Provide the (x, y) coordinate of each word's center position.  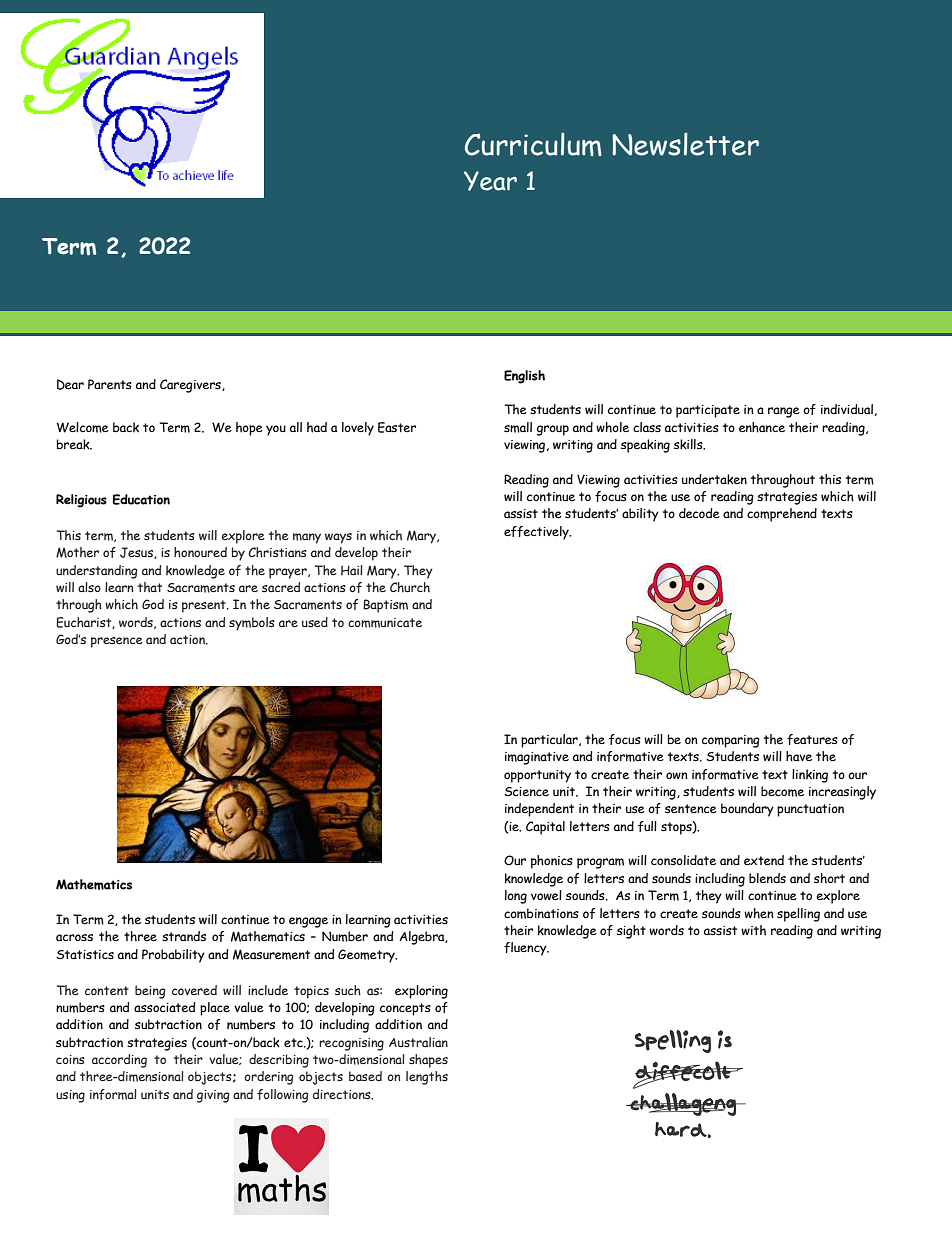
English (524, 377)
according (119, 1061)
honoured (200, 552)
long (516, 897)
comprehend (782, 515)
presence (117, 642)
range (784, 412)
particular (550, 741)
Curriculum (533, 144)
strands (184, 936)
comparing (731, 741)
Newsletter (685, 144)
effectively (537, 533)
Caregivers (191, 386)
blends (767, 878)
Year (490, 181)
